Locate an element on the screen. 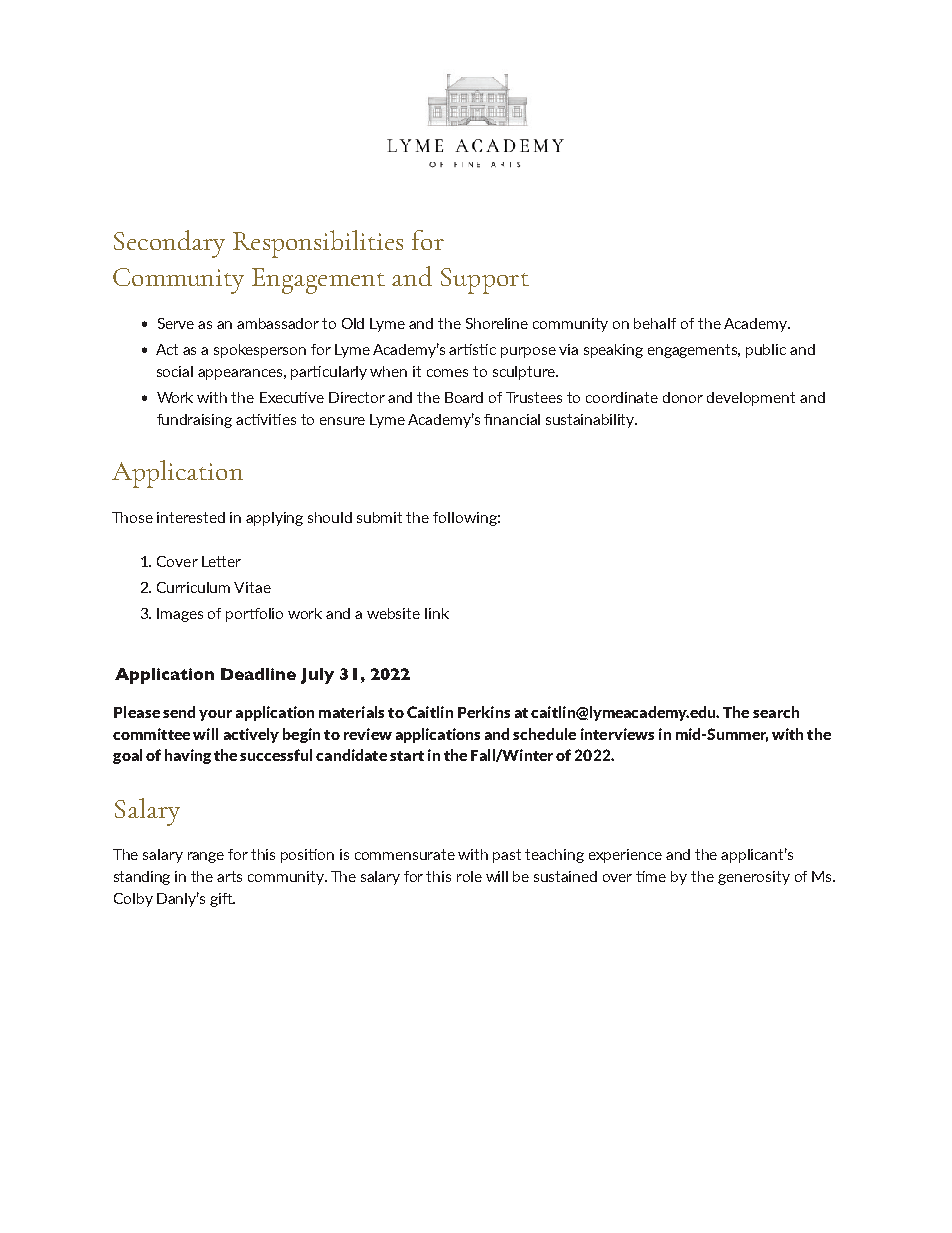  role is located at coordinates (469, 876).
